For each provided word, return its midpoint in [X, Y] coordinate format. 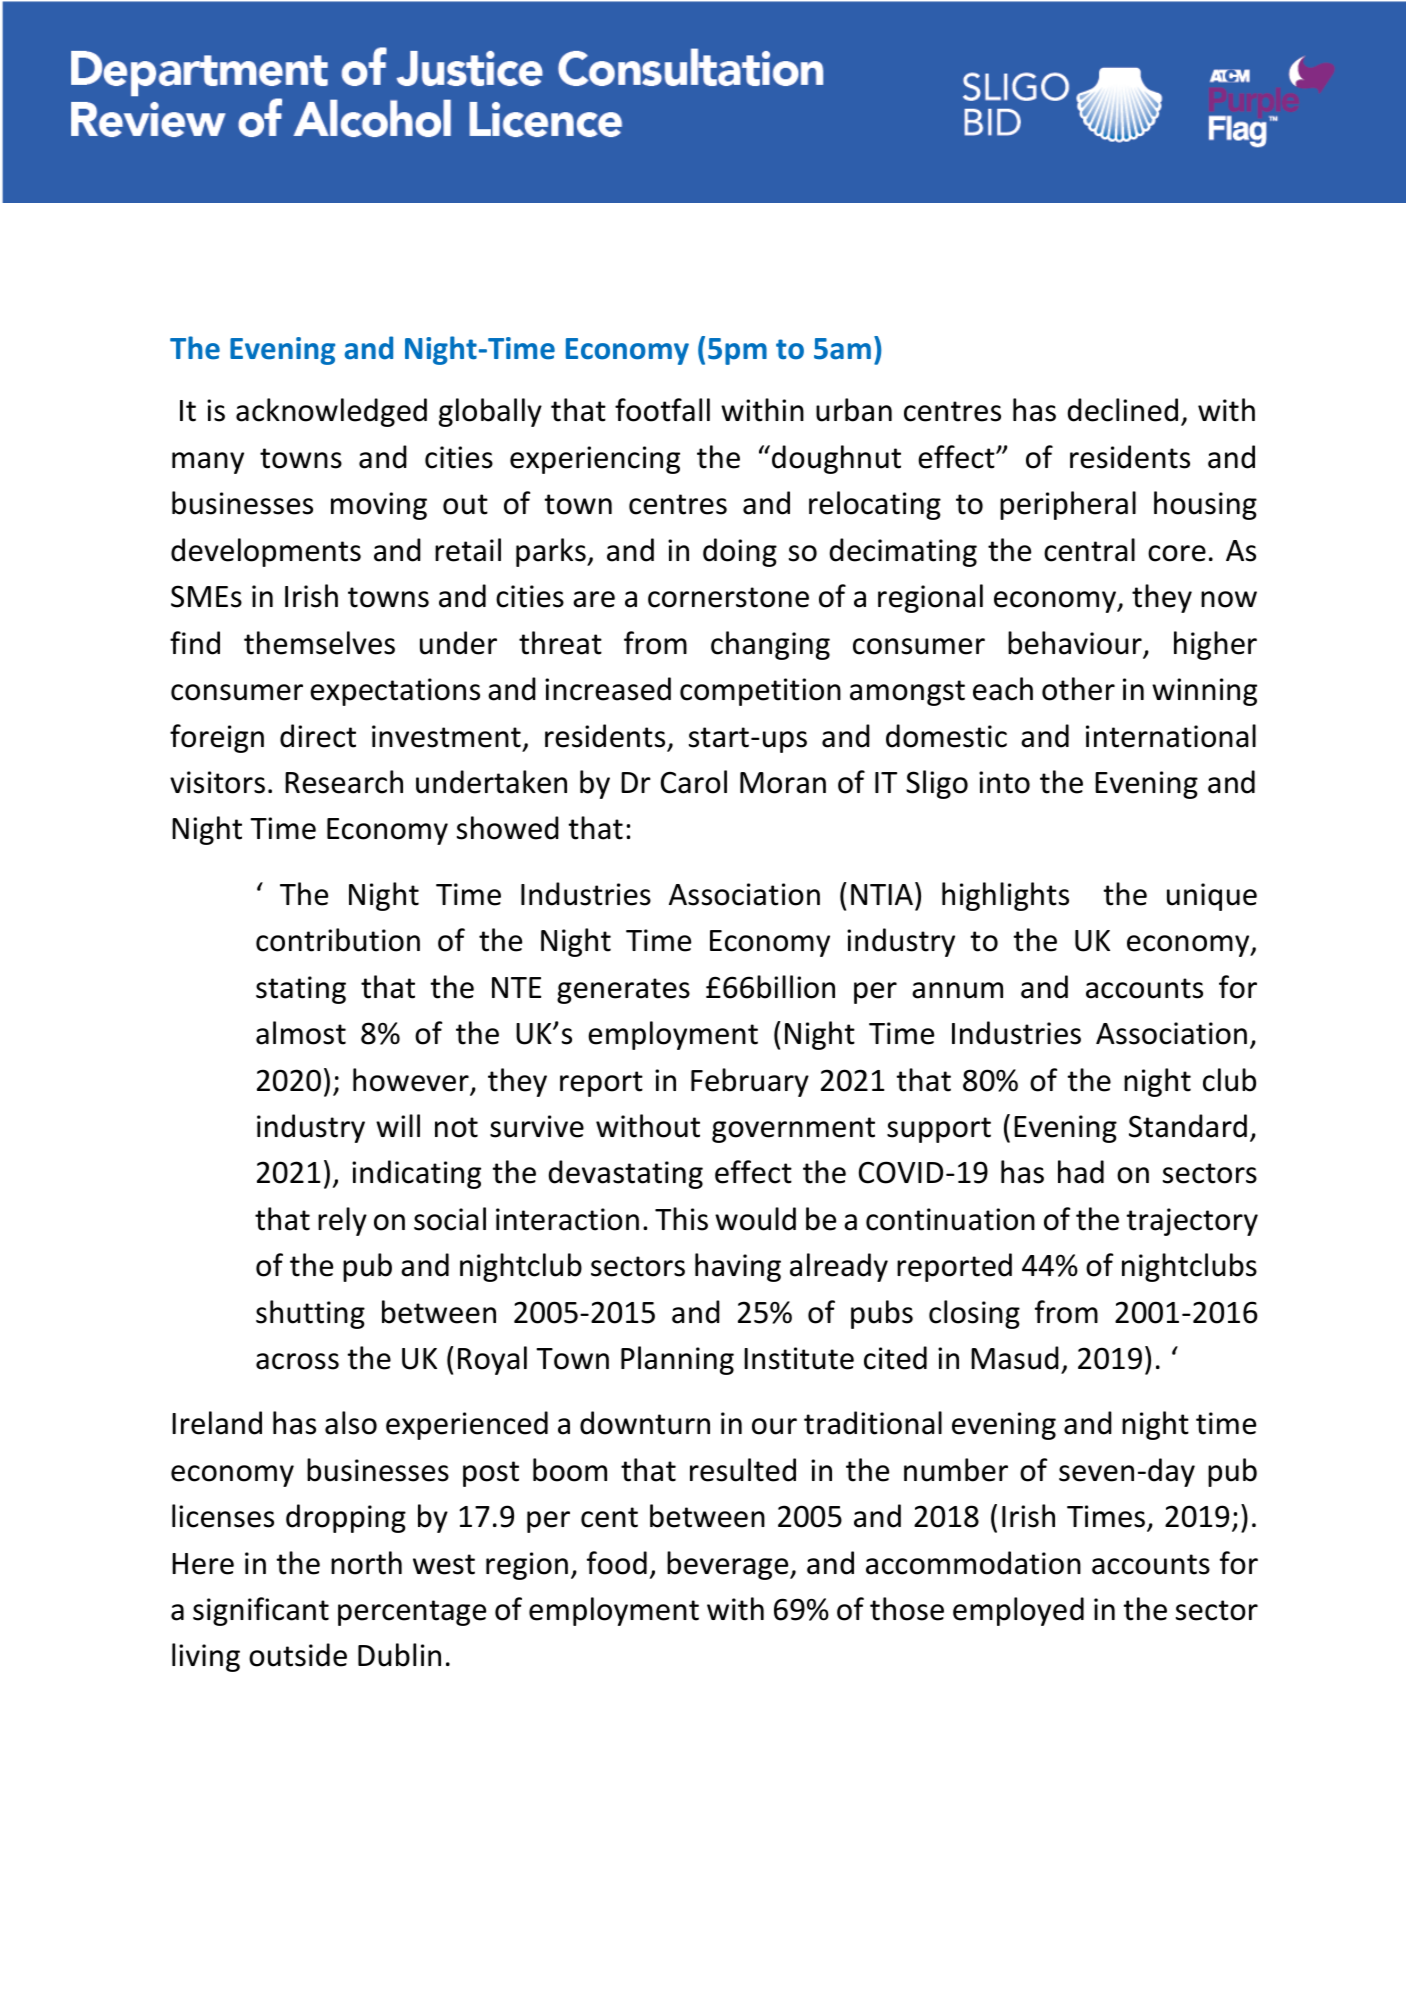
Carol [694, 782]
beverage [729, 1565]
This [681, 1219]
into [1004, 782]
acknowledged [331, 412]
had [1081, 1172]
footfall [662, 410]
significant [261, 1611]
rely [342, 1221]
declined [1123, 410]
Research [344, 782]
